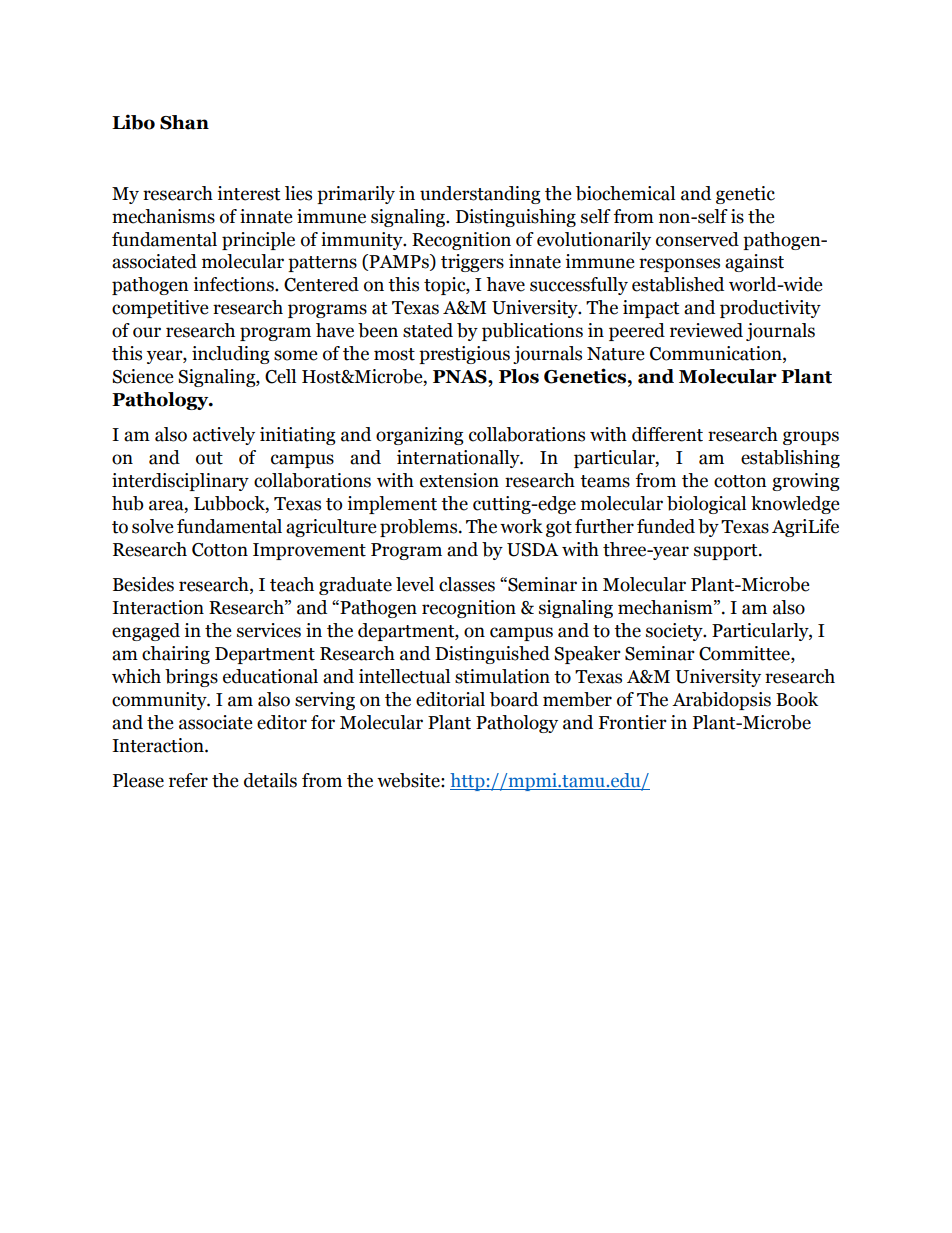  I want to click on refer, so click(188, 780).
